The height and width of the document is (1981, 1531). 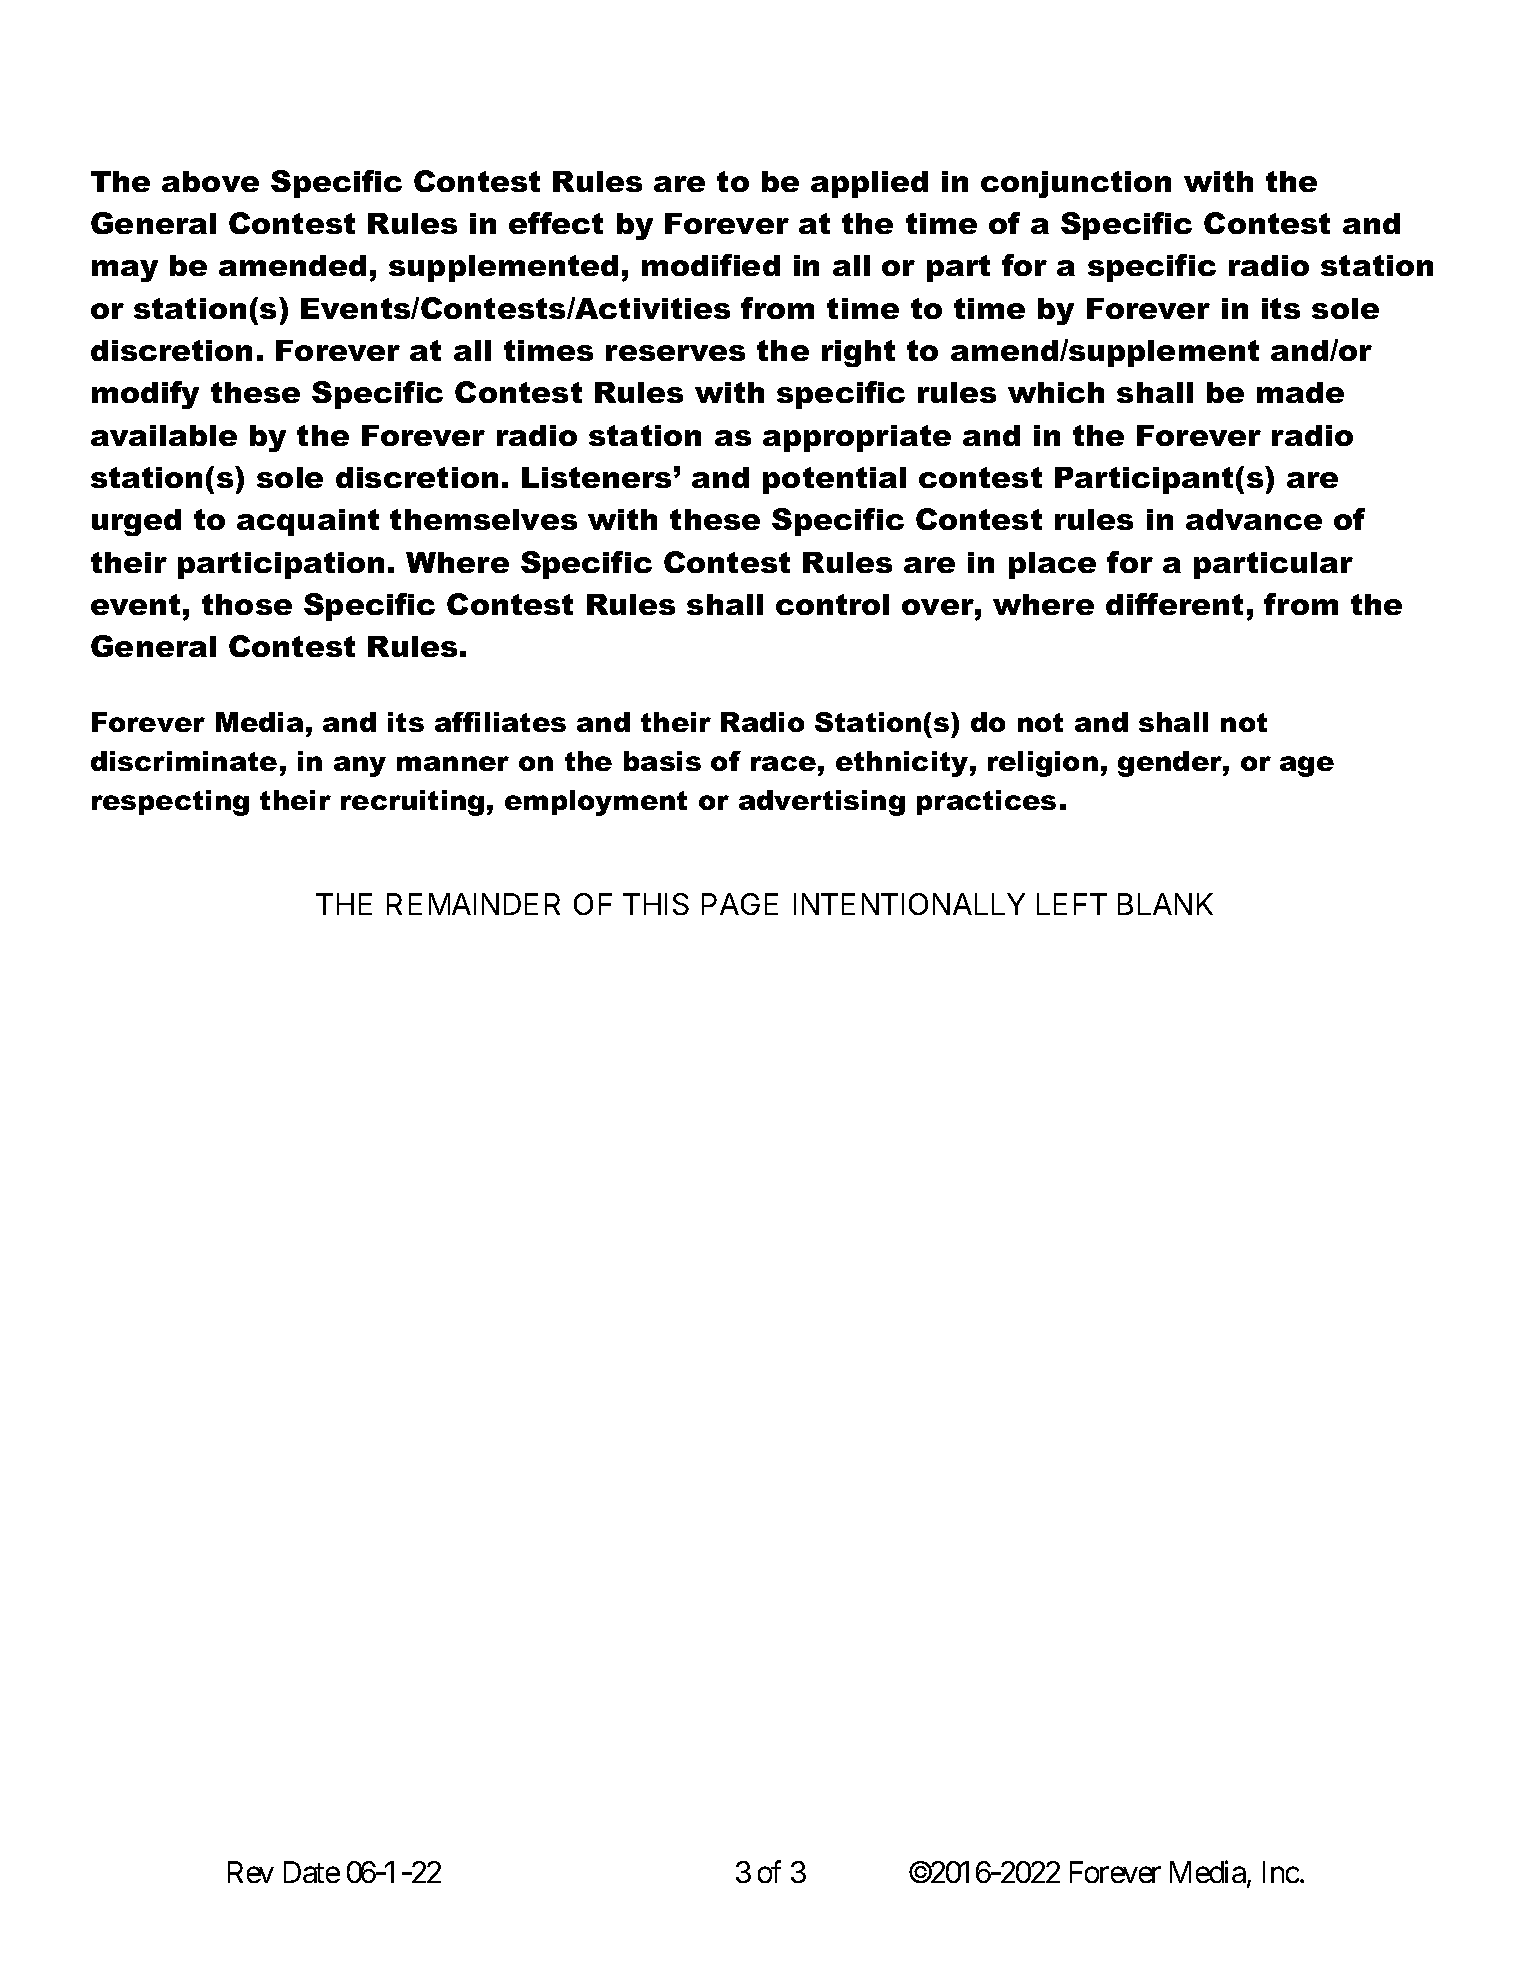 What do you see at coordinates (740, 904) in the document?
I see `PAGE` at bounding box center [740, 904].
